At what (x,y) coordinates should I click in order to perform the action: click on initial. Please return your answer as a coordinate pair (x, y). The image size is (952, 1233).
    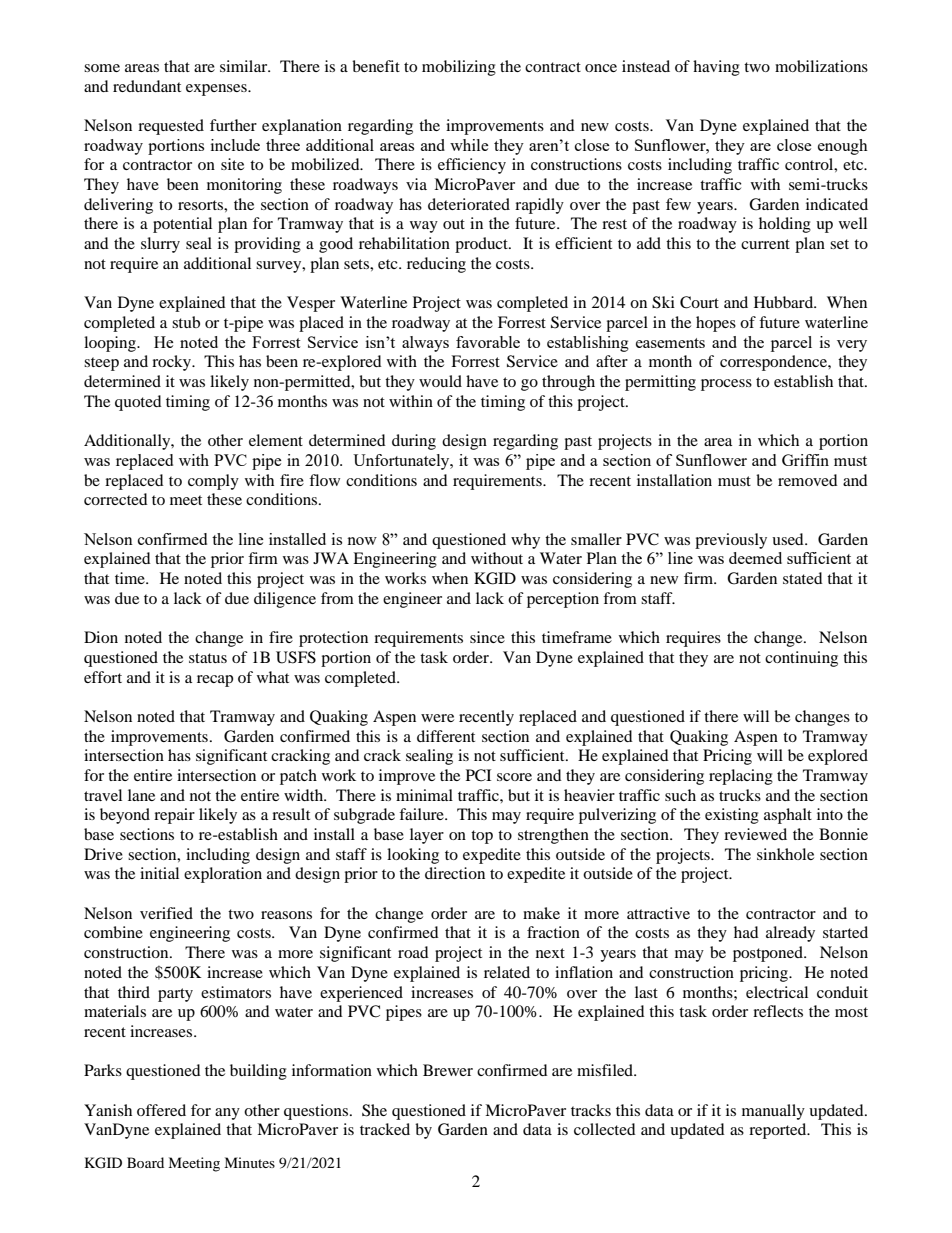
    Looking at the image, I should click on (159, 873).
